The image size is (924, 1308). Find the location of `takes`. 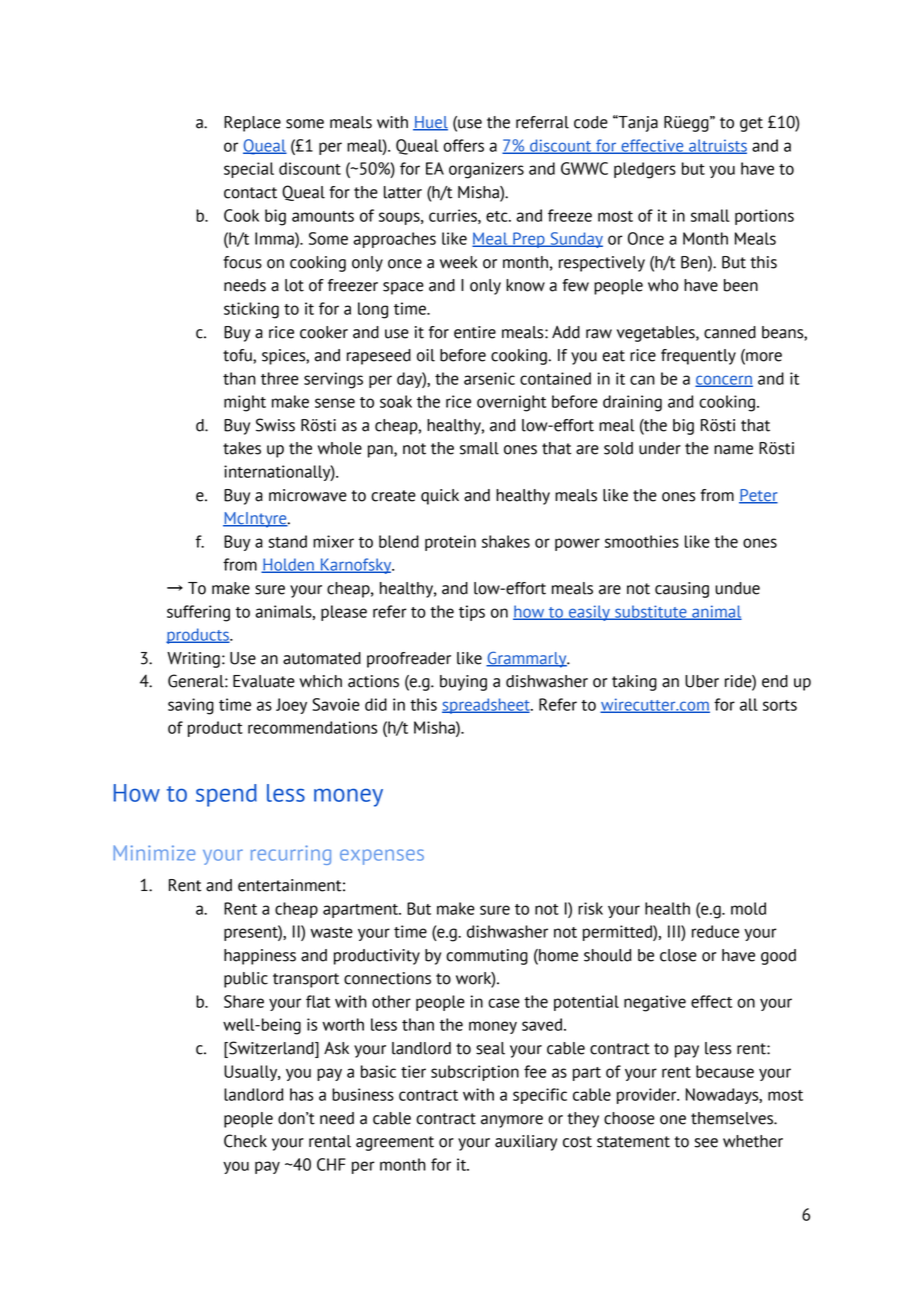

takes is located at coordinates (242, 448).
